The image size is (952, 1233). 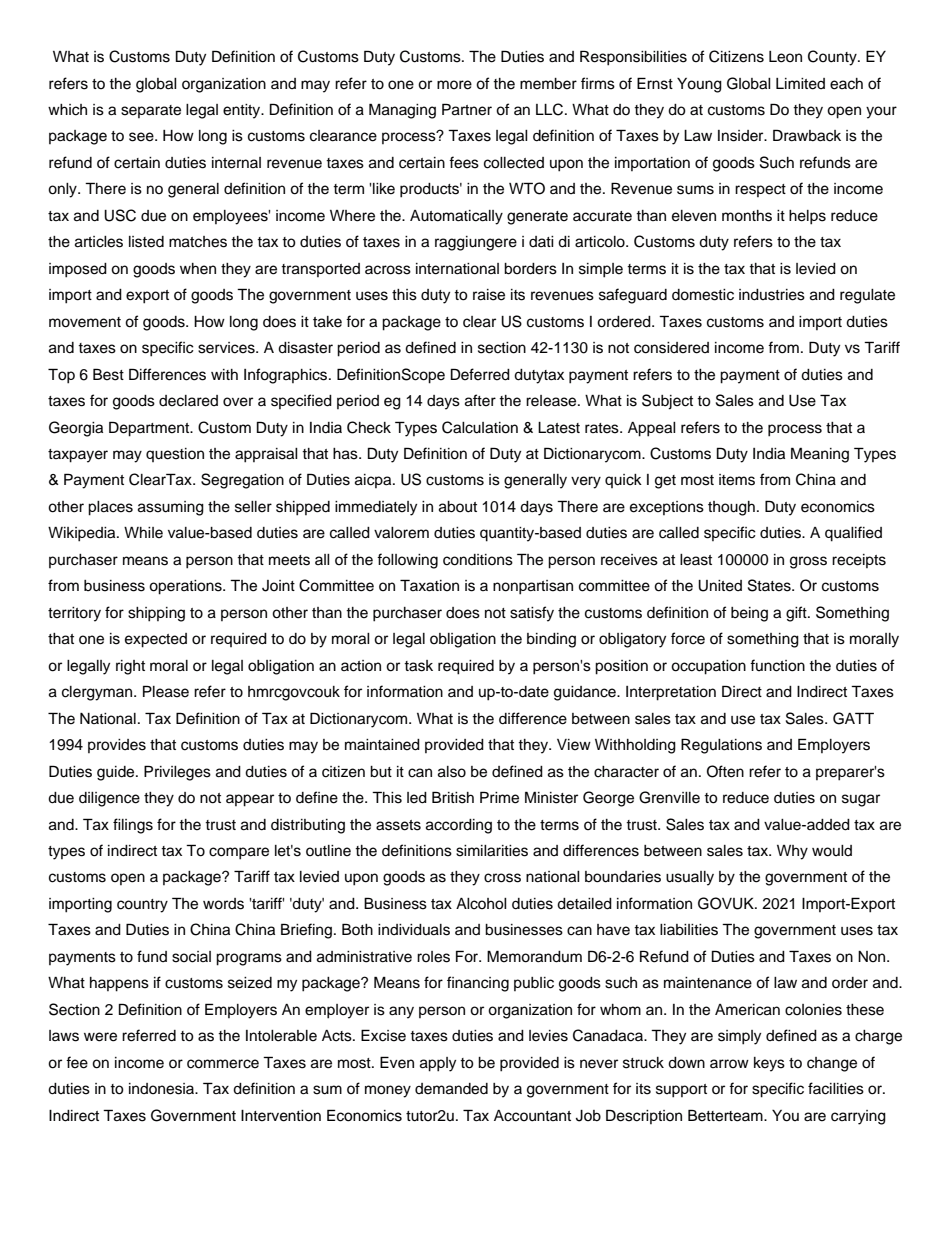 What do you see at coordinates (452, 772) in the screenshot?
I see `also` at bounding box center [452, 772].
